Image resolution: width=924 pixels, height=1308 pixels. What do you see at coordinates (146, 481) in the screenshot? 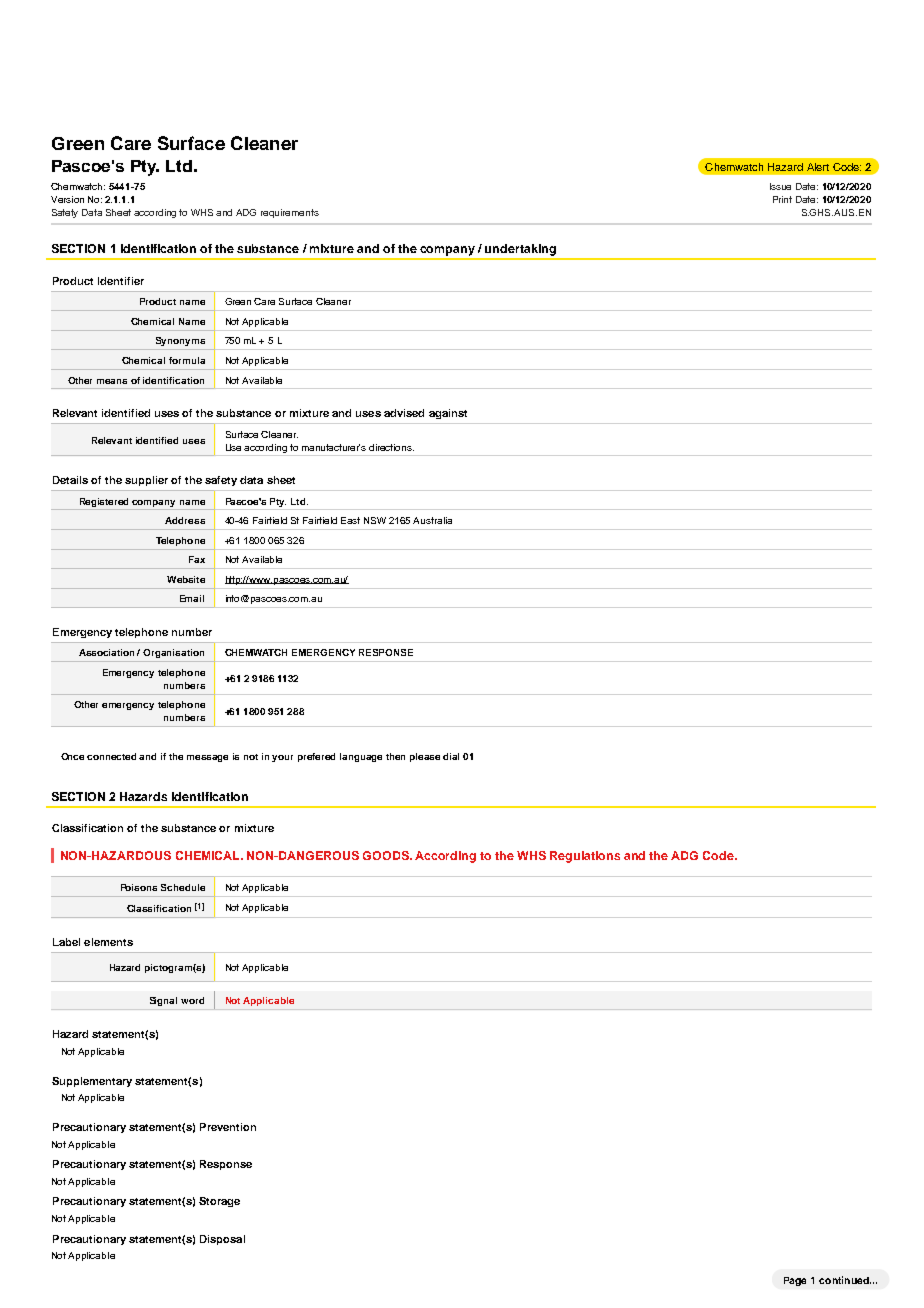
I see `supplier` at bounding box center [146, 481].
